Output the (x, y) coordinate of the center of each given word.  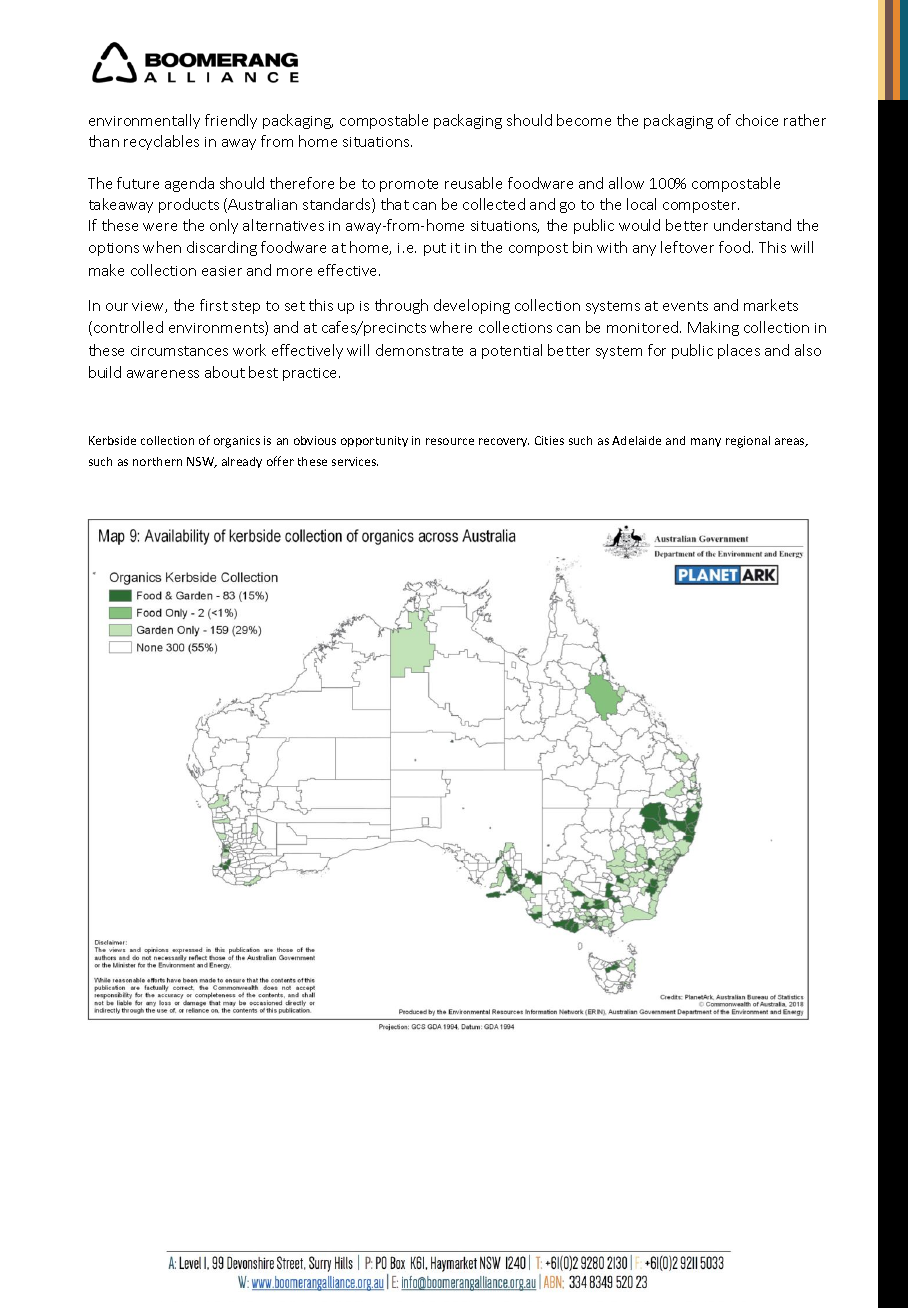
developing (472, 306)
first (214, 305)
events (685, 306)
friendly (231, 121)
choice (757, 120)
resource (450, 441)
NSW (202, 462)
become (584, 120)
